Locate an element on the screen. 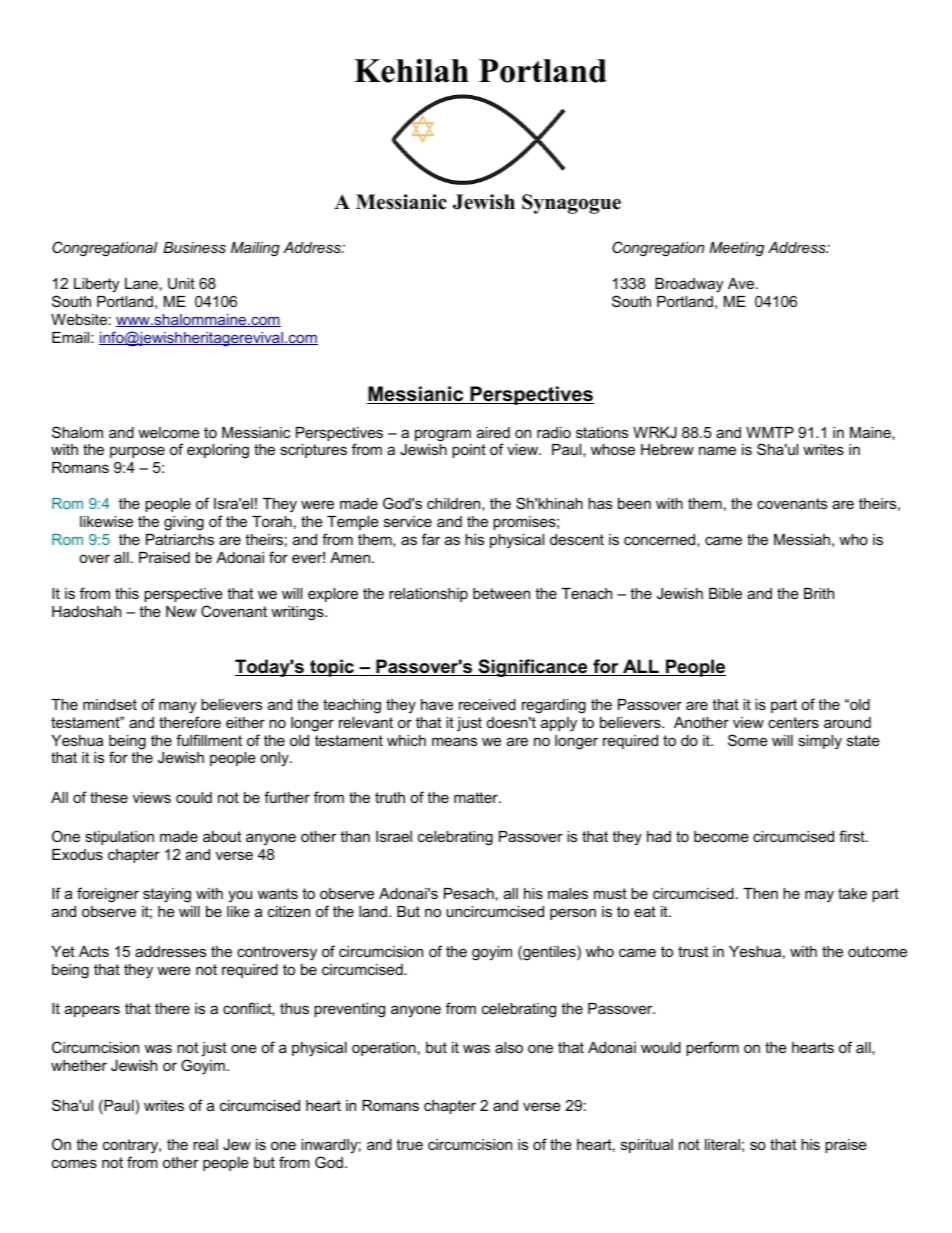  many is located at coordinates (177, 707).
